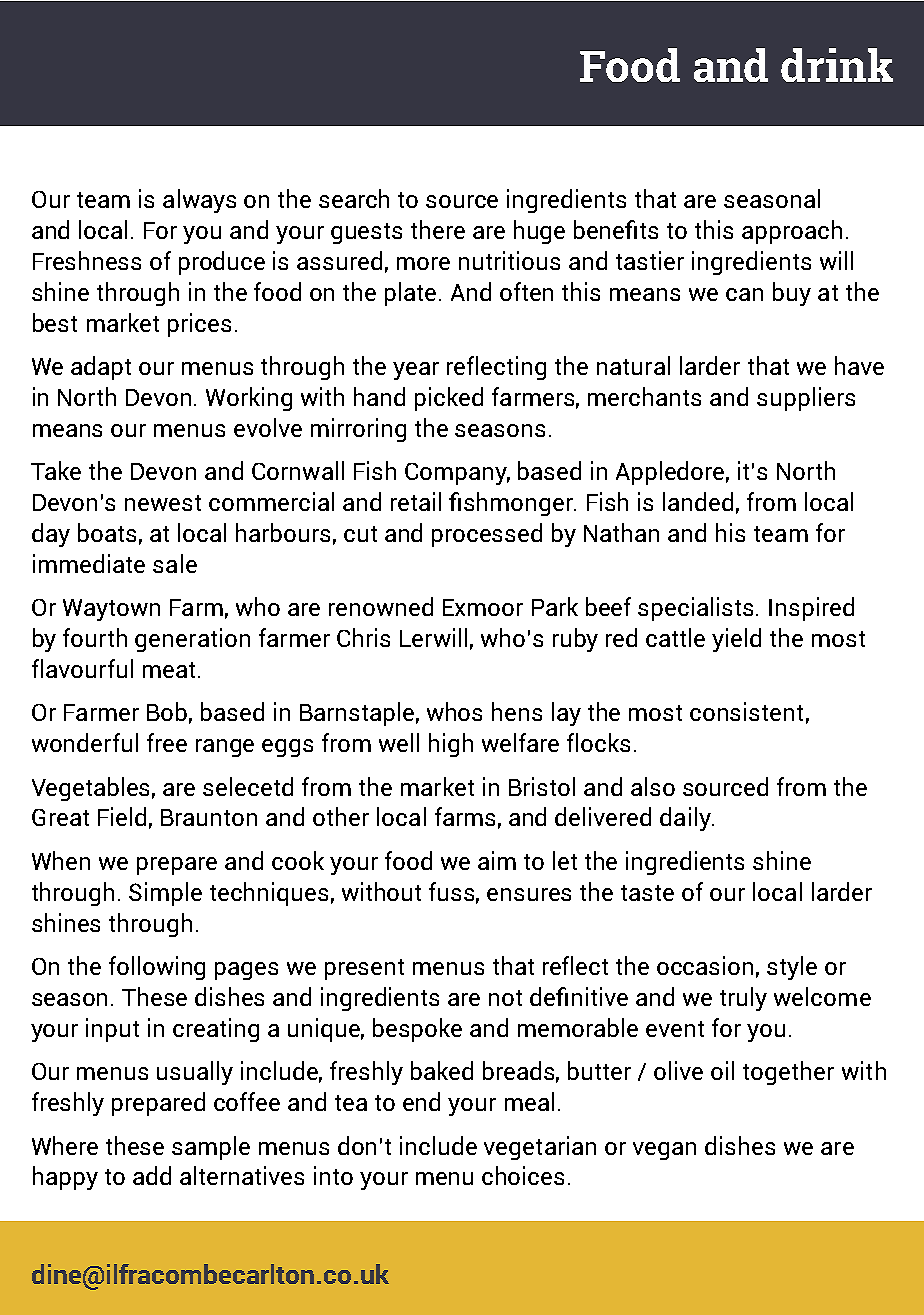  I want to click on always, so click(199, 201).
